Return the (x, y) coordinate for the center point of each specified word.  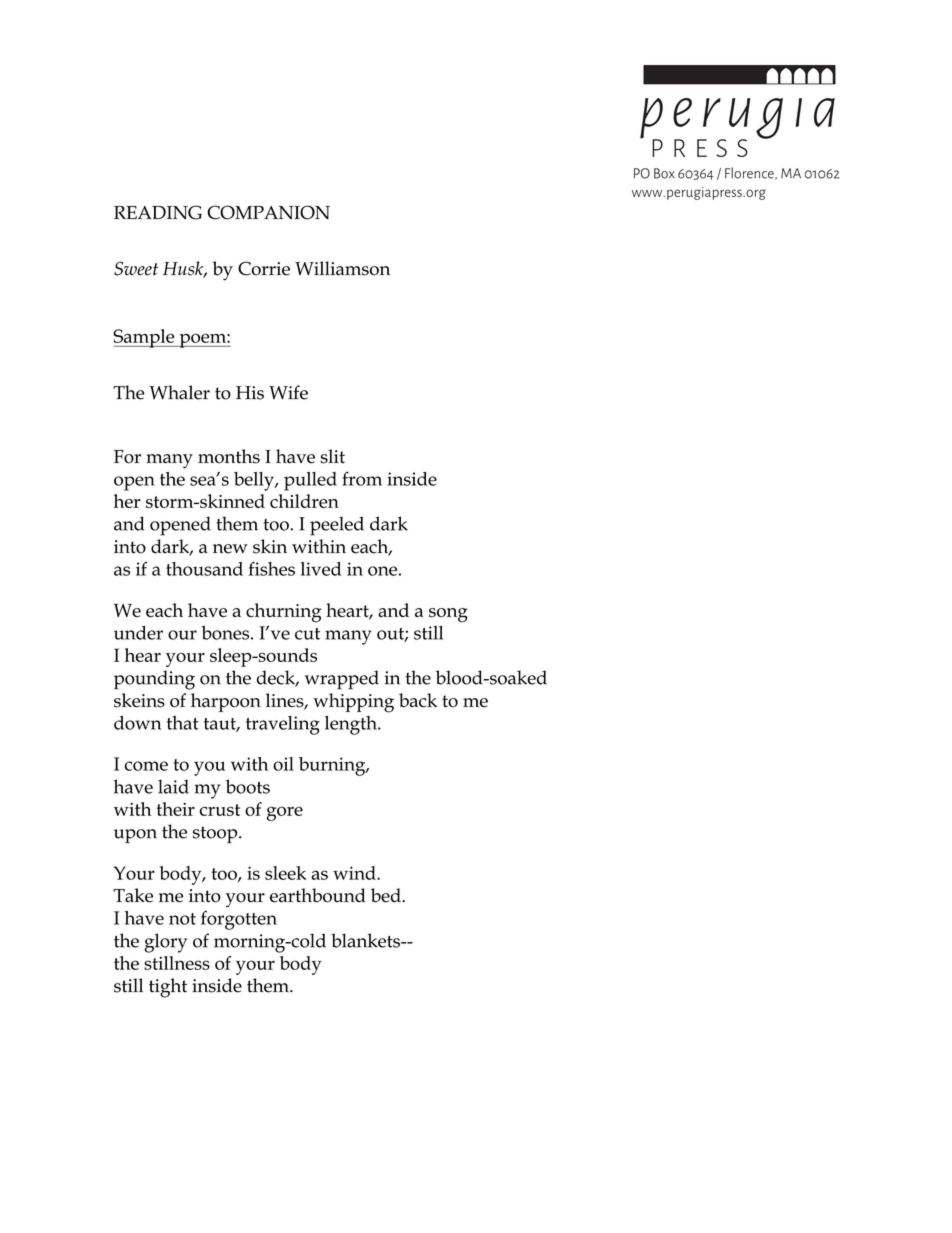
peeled (337, 526)
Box (664, 173)
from (362, 478)
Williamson (342, 268)
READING (158, 212)
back (418, 700)
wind (355, 873)
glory (165, 943)
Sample (145, 338)
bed (387, 895)
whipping (353, 703)
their (175, 809)
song (448, 615)
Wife (288, 392)
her (127, 501)
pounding (154, 680)
